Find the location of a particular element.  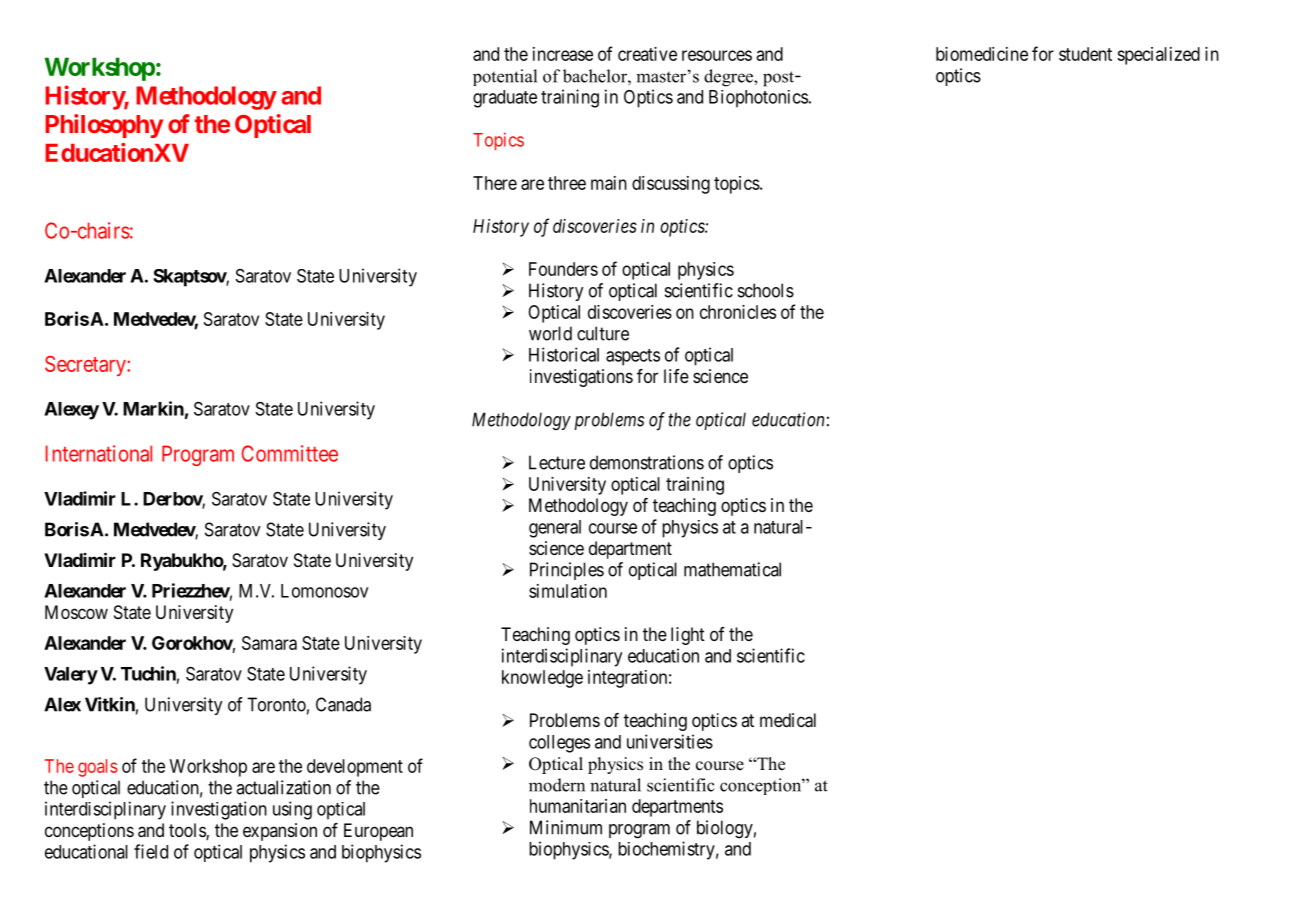

schools is located at coordinates (766, 290).
